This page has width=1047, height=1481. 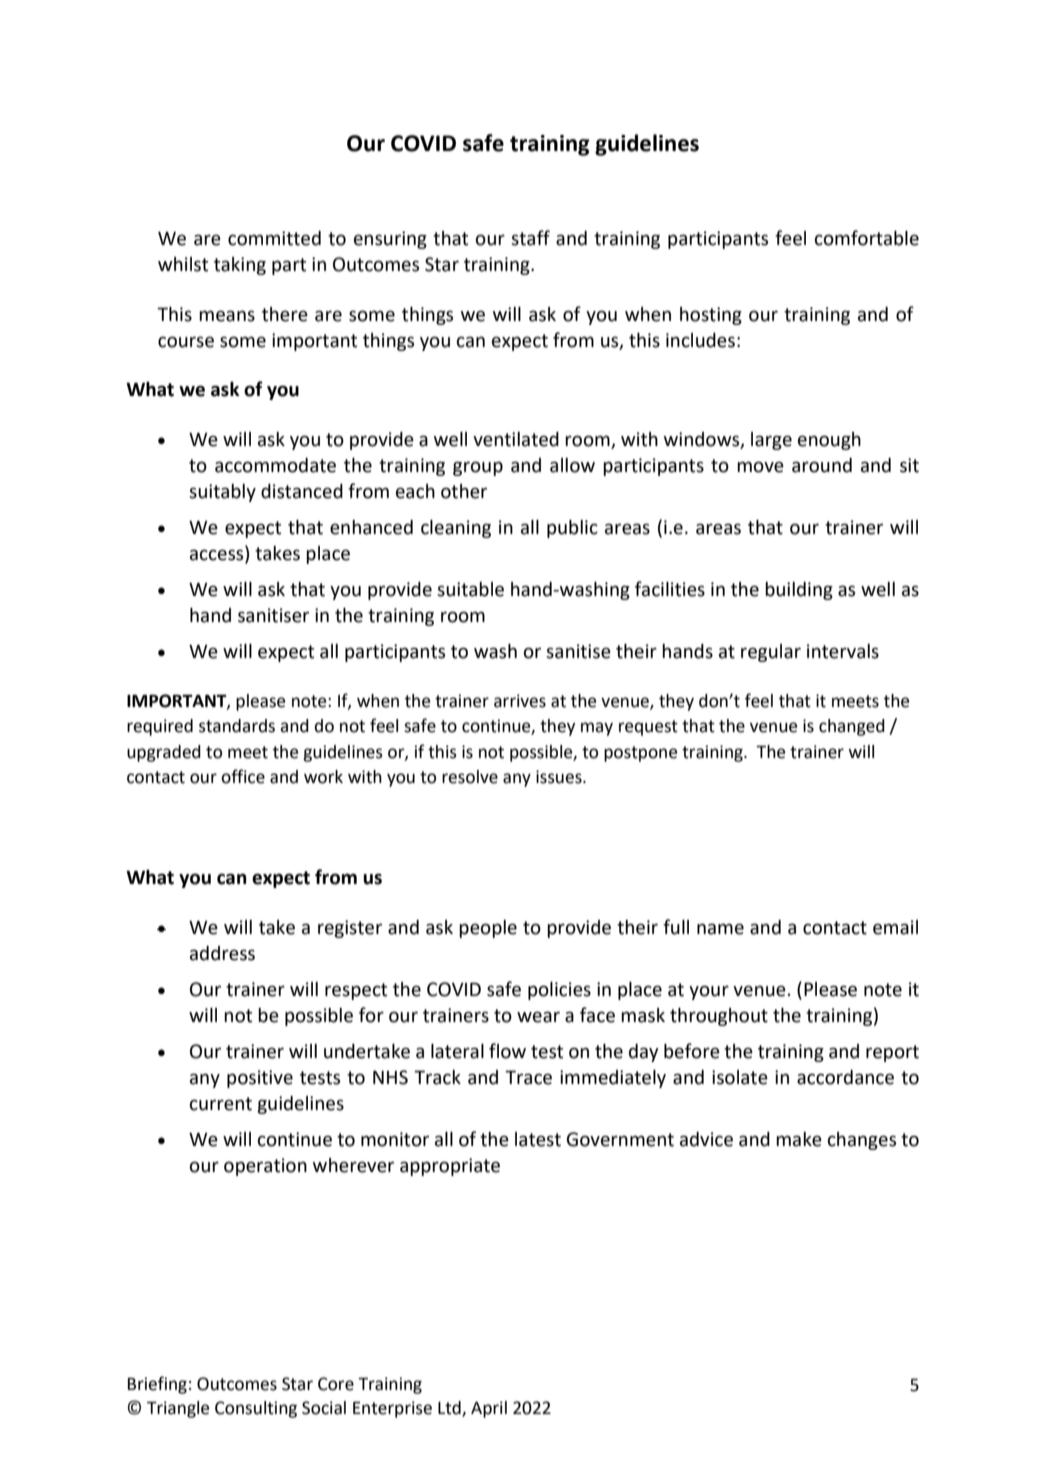 What do you see at coordinates (240, 266) in the page?
I see `taking` at bounding box center [240, 266].
